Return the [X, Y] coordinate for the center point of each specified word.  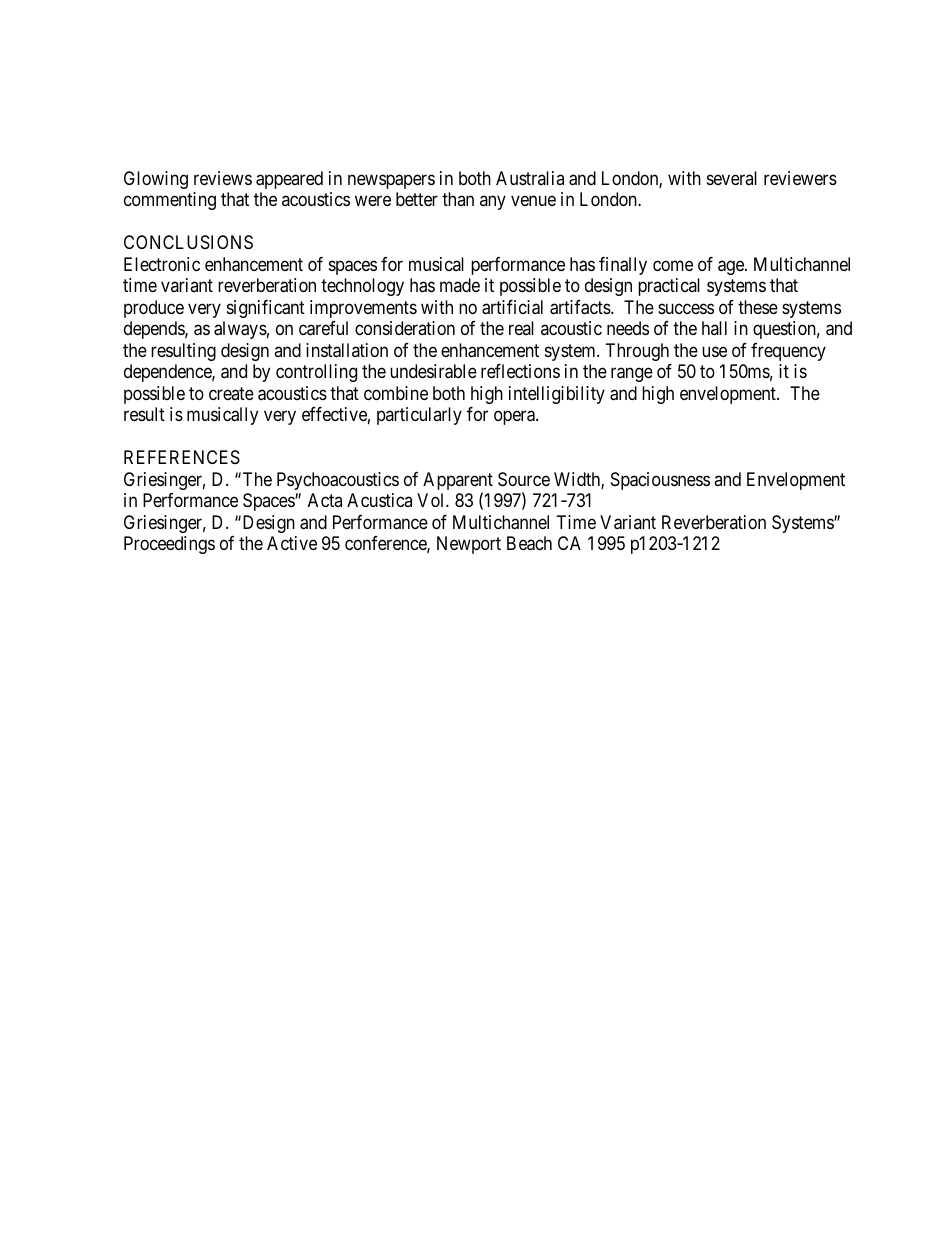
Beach [529, 543]
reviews [223, 178]
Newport [469, 545]
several [732, 178]
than [458, 199]
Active [292, 543]
